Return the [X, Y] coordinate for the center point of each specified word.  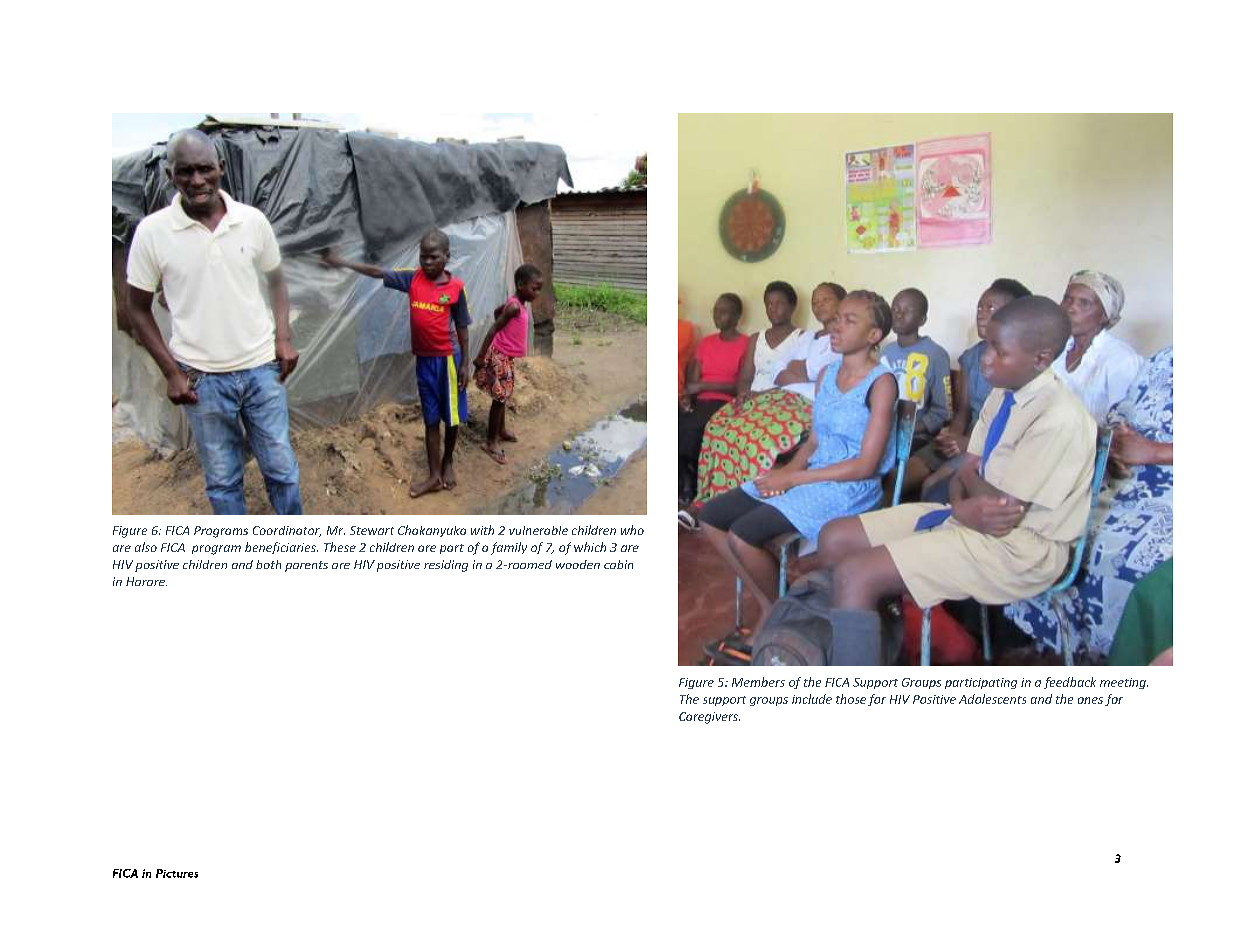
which [590, 547]
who [632, 530]
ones [1090, 700]
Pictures [177, 873]
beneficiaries [281, 548]
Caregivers [709, 718]
